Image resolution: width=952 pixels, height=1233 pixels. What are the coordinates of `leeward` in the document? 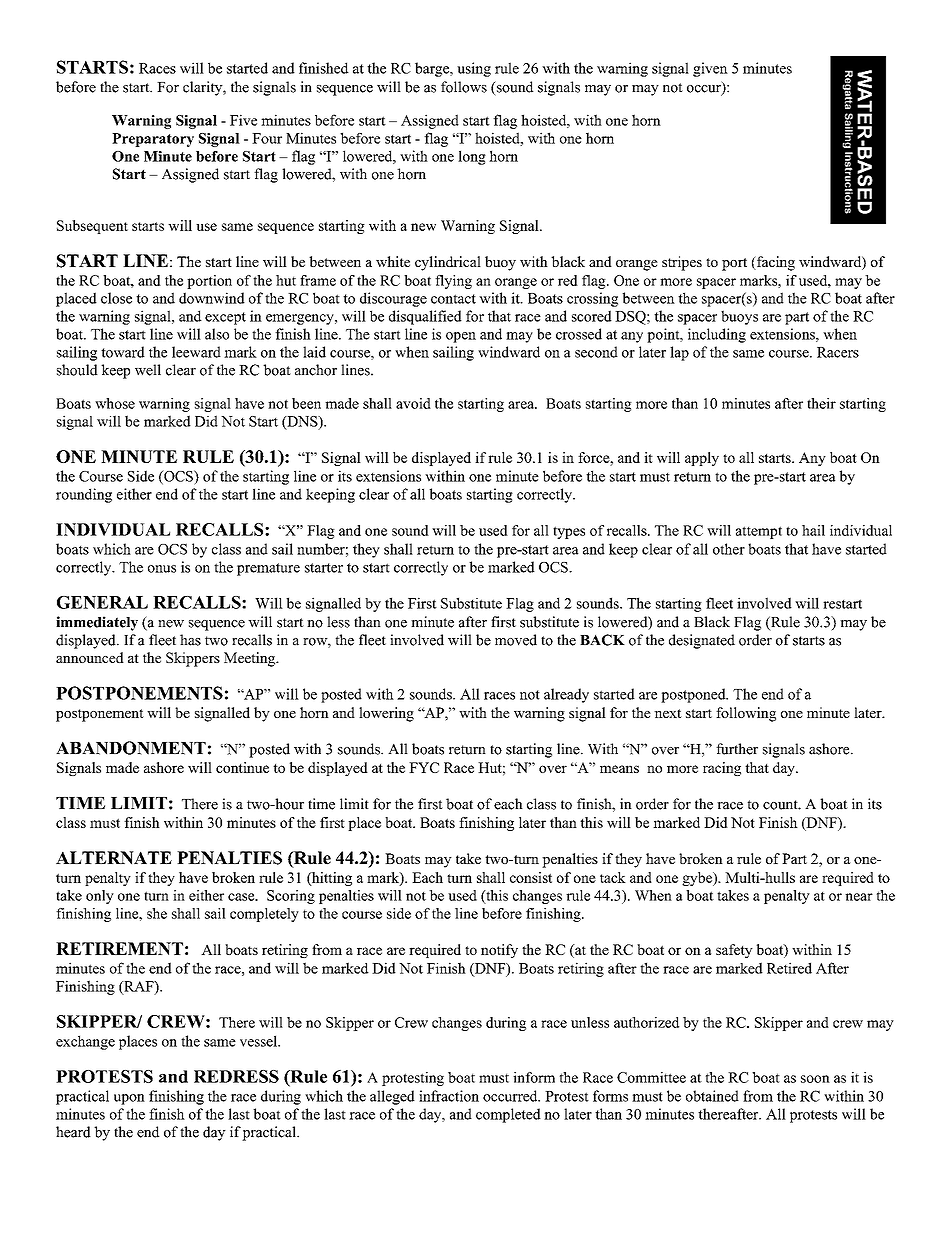 It's located at (196, 352).
